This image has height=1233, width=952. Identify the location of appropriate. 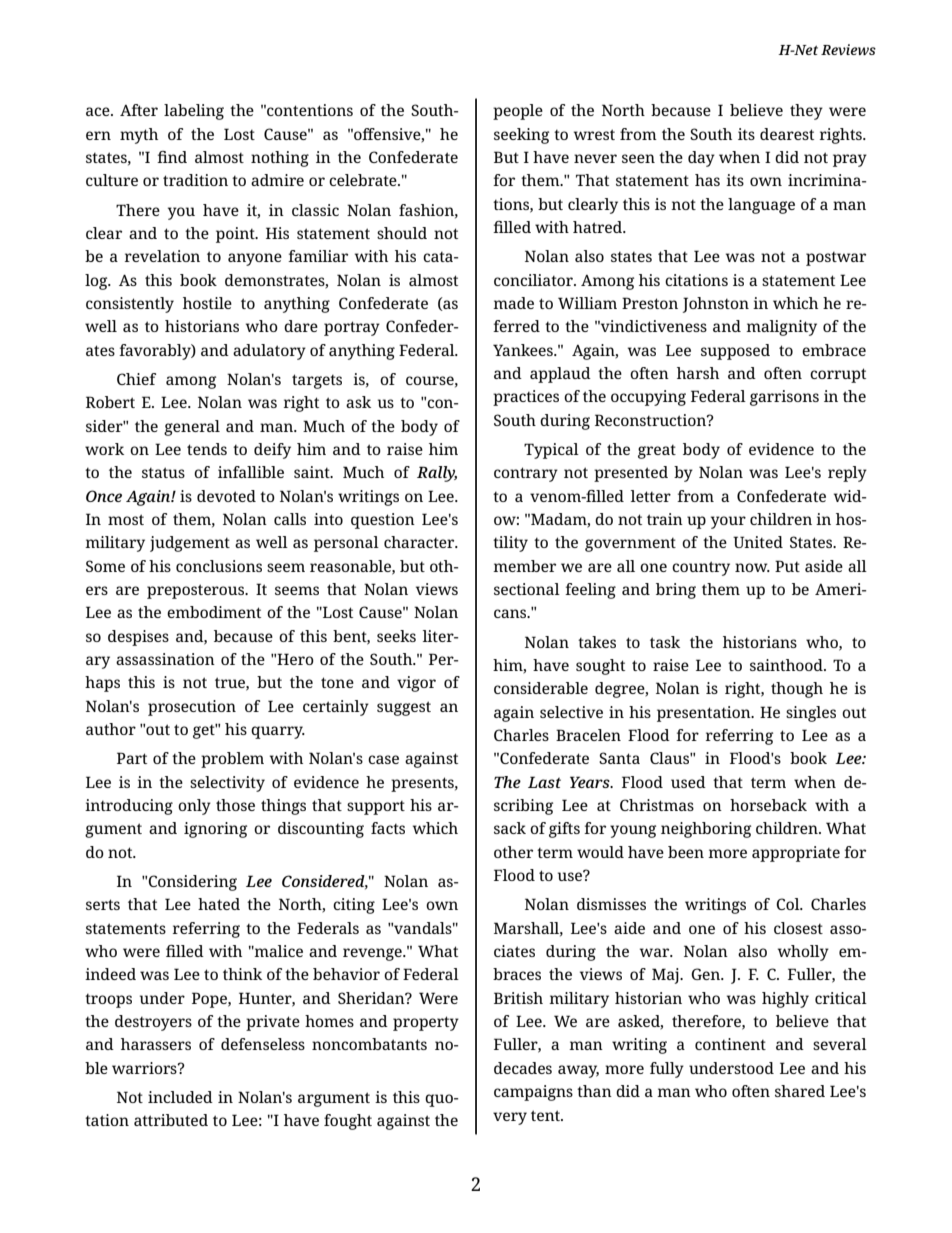
(796, 854).
